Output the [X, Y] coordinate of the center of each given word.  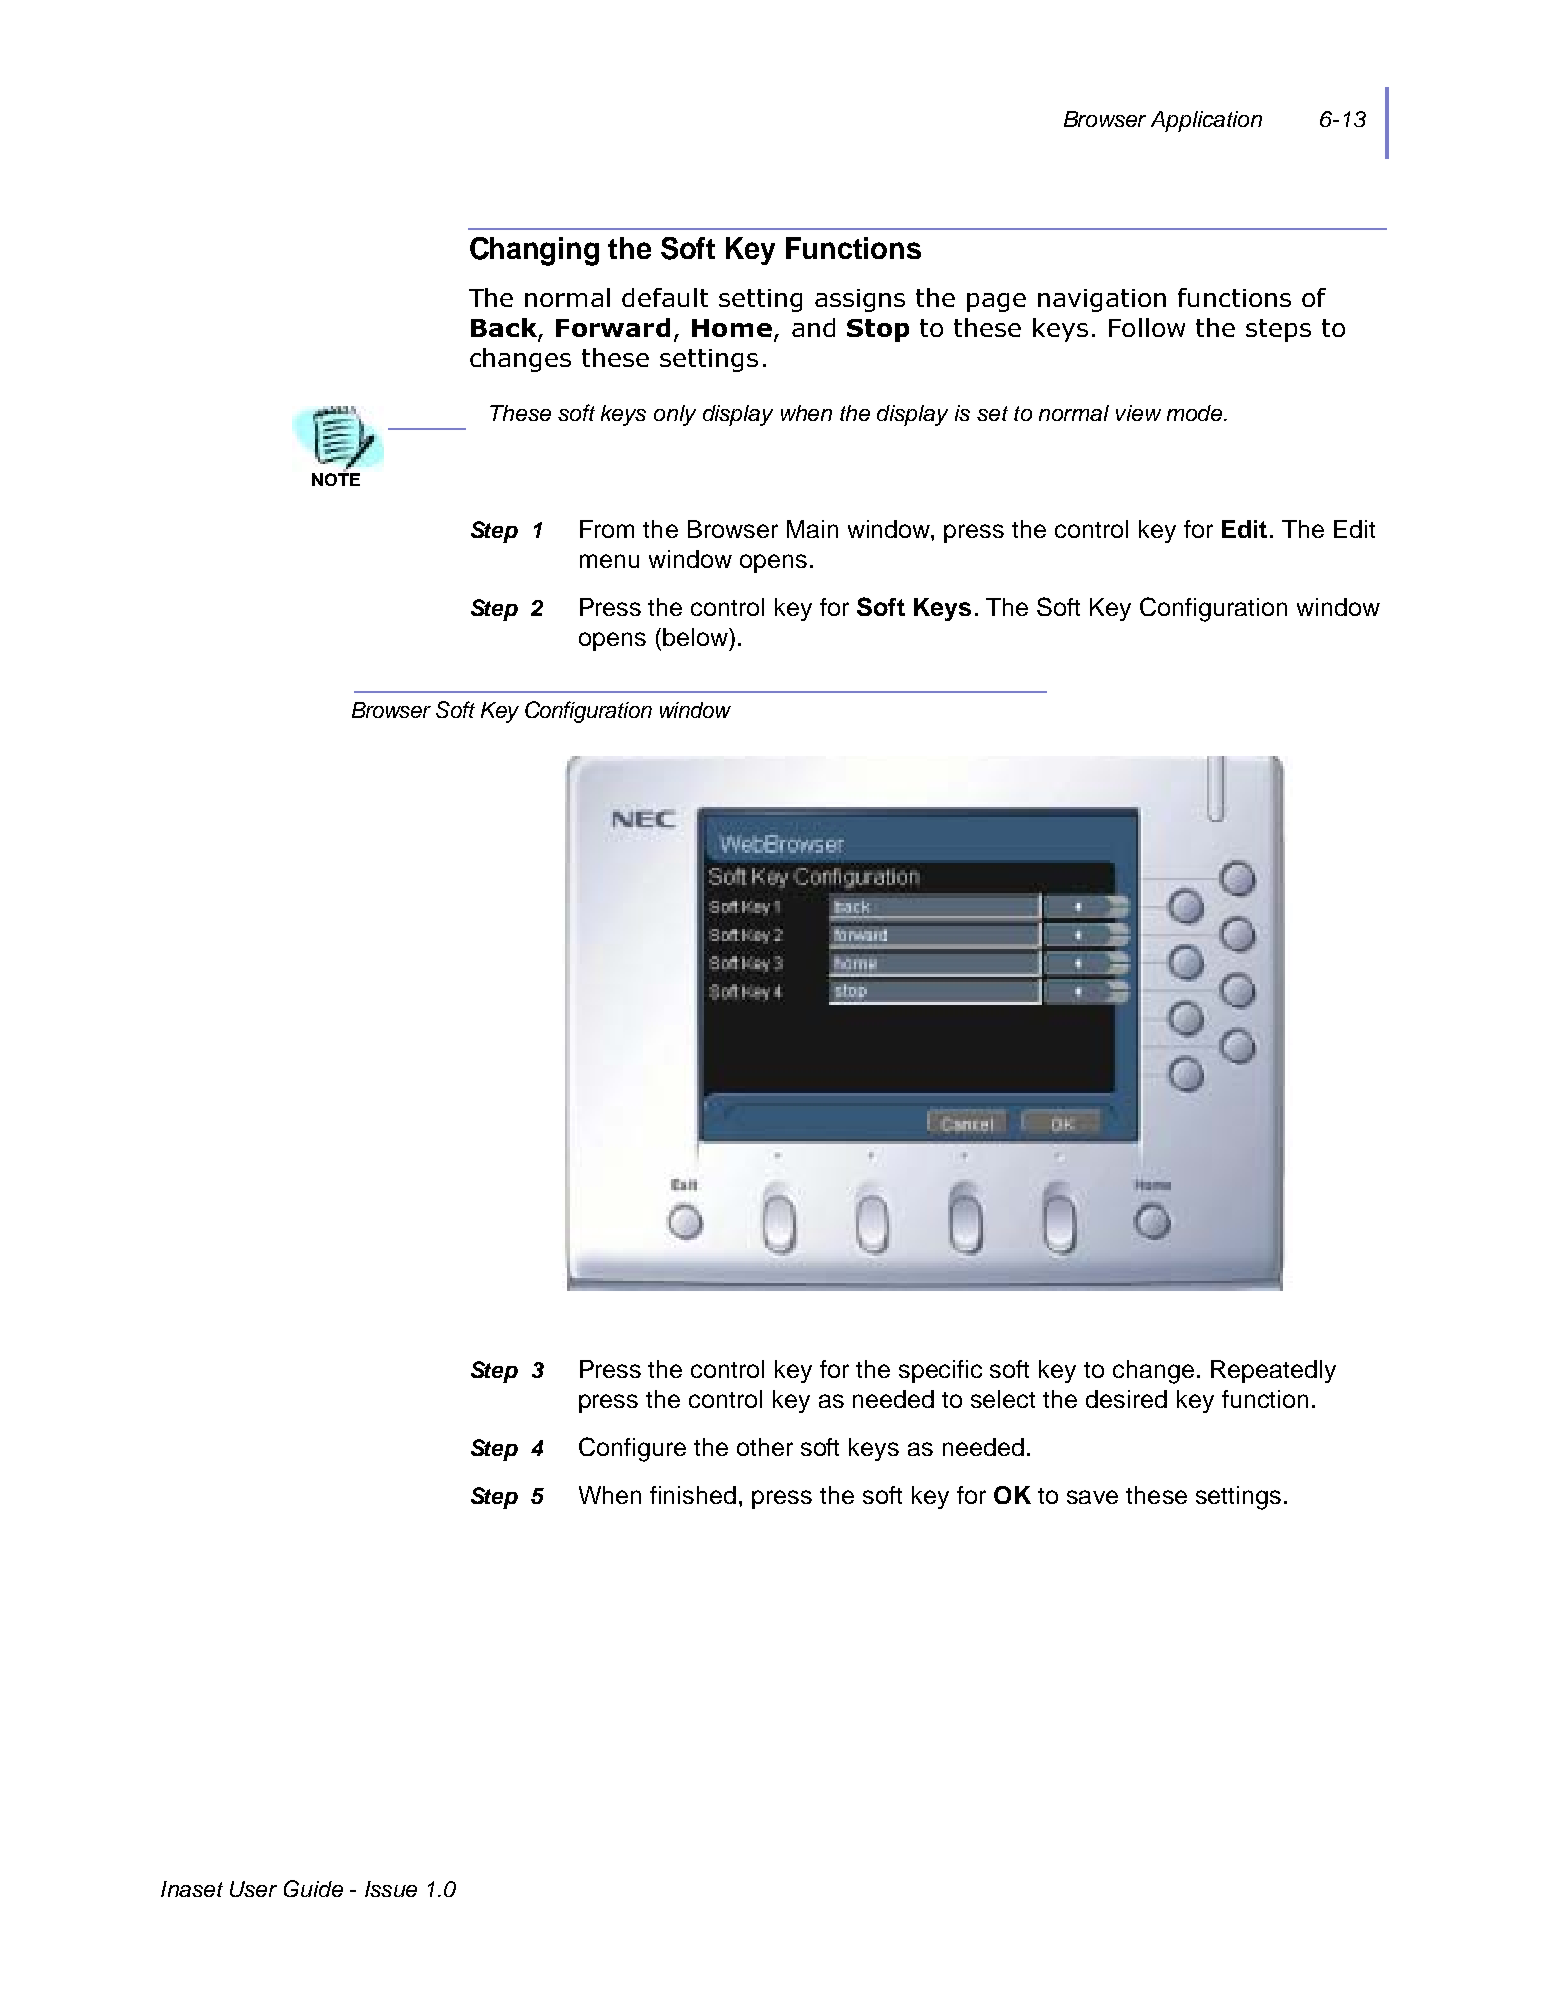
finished [693, 1495]
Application [1206, 121]
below [696, 637]
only [675, 415]
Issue [391, 1889]
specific [940, 1371]
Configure [632, 1449]
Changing [534, 251]
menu [609, 561]
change [1153, 1372]
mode [1196, 413]
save [1092, 1497]
